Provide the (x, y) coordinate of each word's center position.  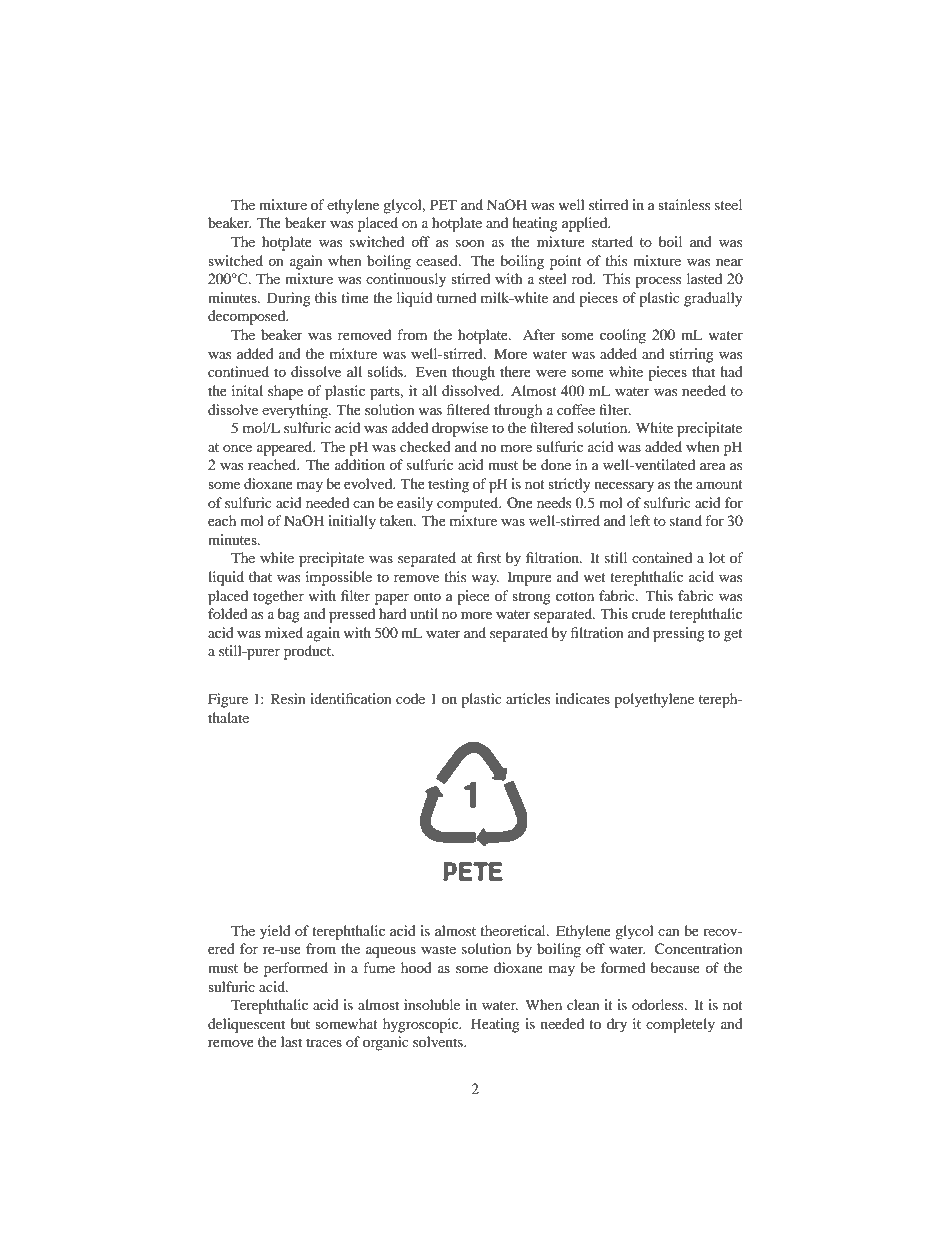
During (289, 299)
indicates (582, 698)
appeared (286, 448)
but (300, 1023)
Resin (288, 698)
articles (528, 698)
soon (470, 243)
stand (686, 520)
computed (469, 504)
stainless (684, 204)
